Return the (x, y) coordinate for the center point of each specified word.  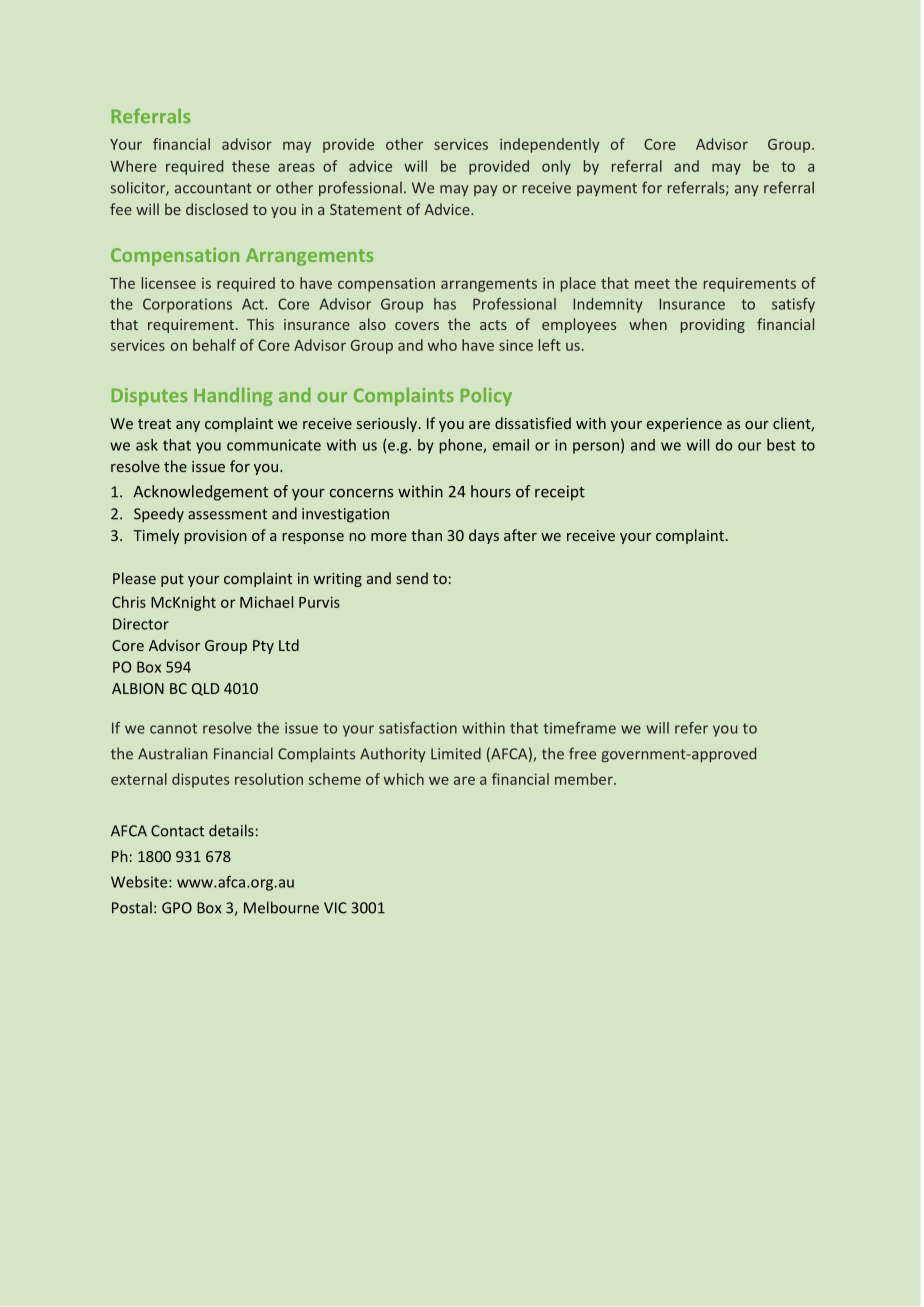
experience (684, 425)
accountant (213, 188)
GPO (177, 908)
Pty (263, 647)
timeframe (579, 728)
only (556, 167)
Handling (233, 396)
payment (607, 189)
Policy (486, 396)
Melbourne (281, 907)
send (412, 578)
